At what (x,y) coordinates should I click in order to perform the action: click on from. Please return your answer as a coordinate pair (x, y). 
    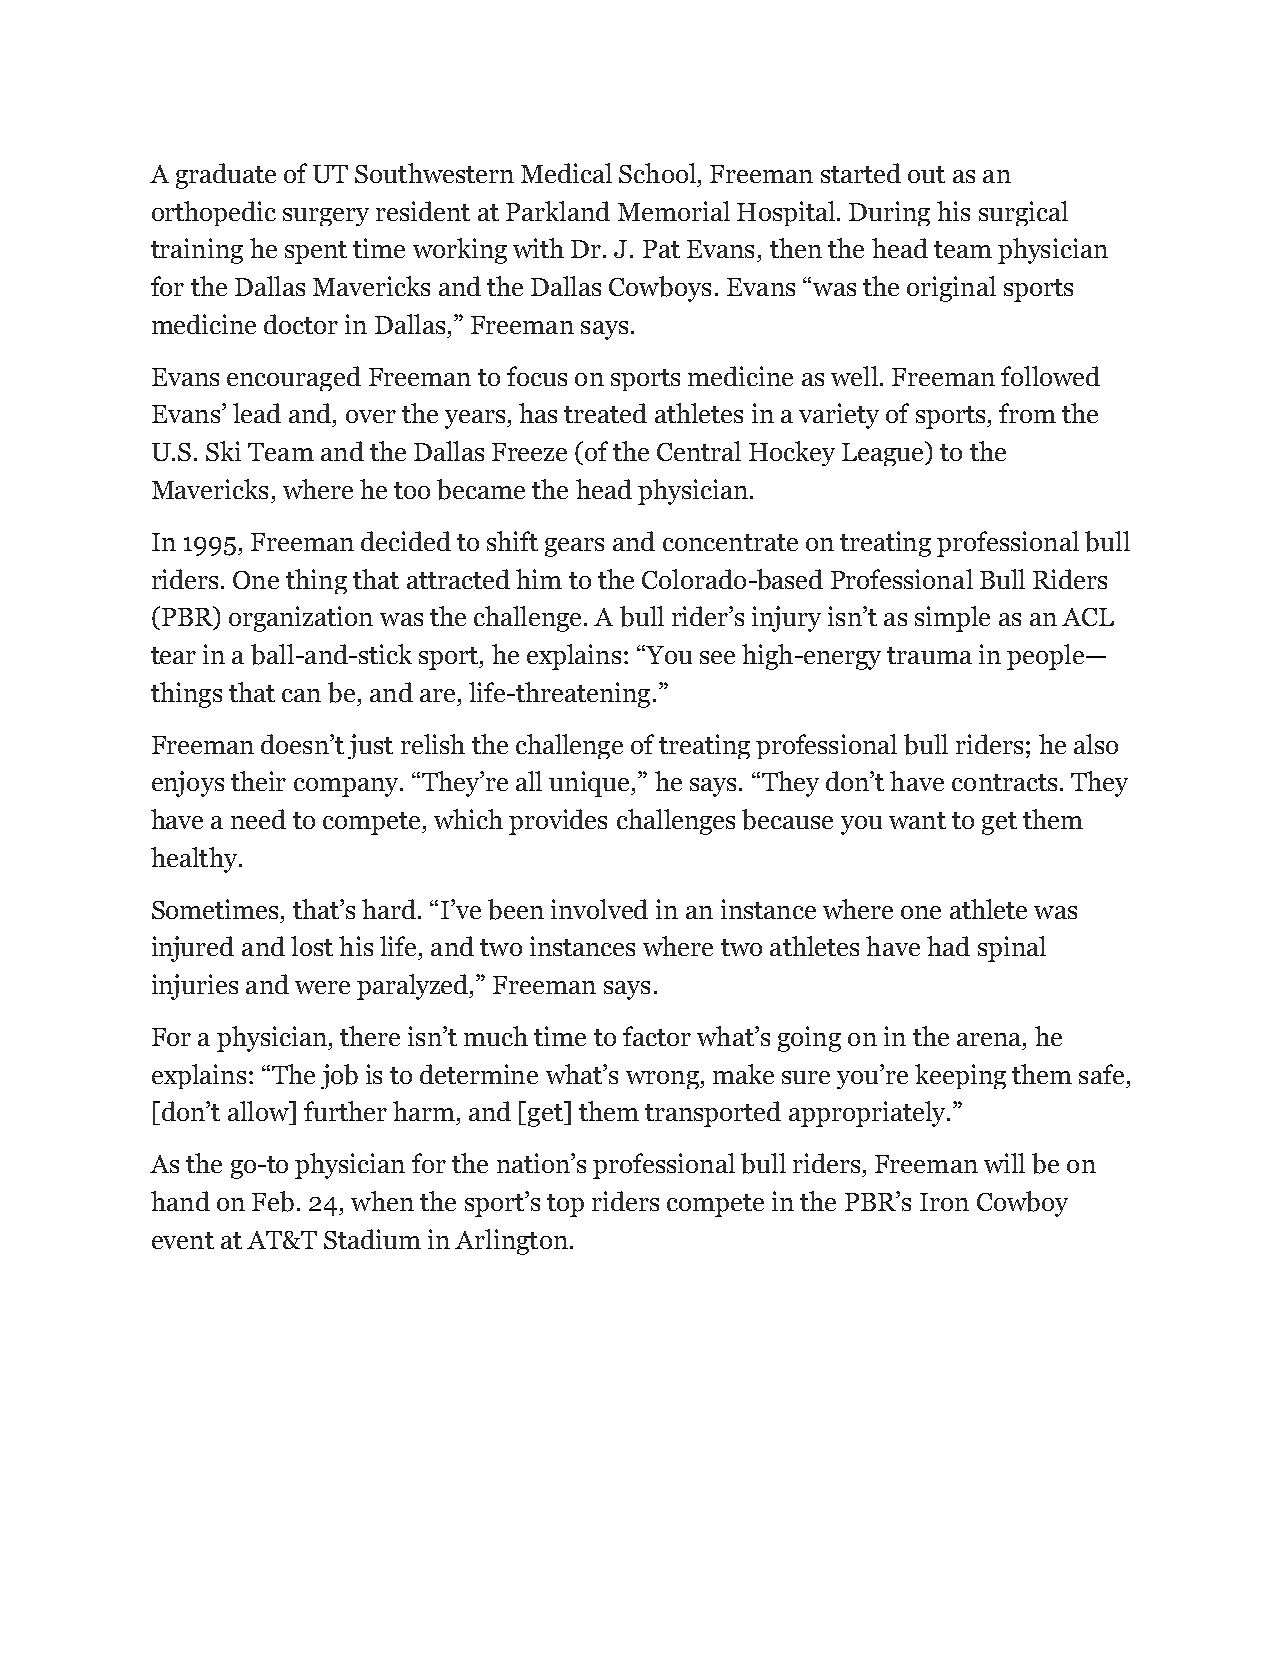
    Looking at the image, I should click on (1027, 413).
